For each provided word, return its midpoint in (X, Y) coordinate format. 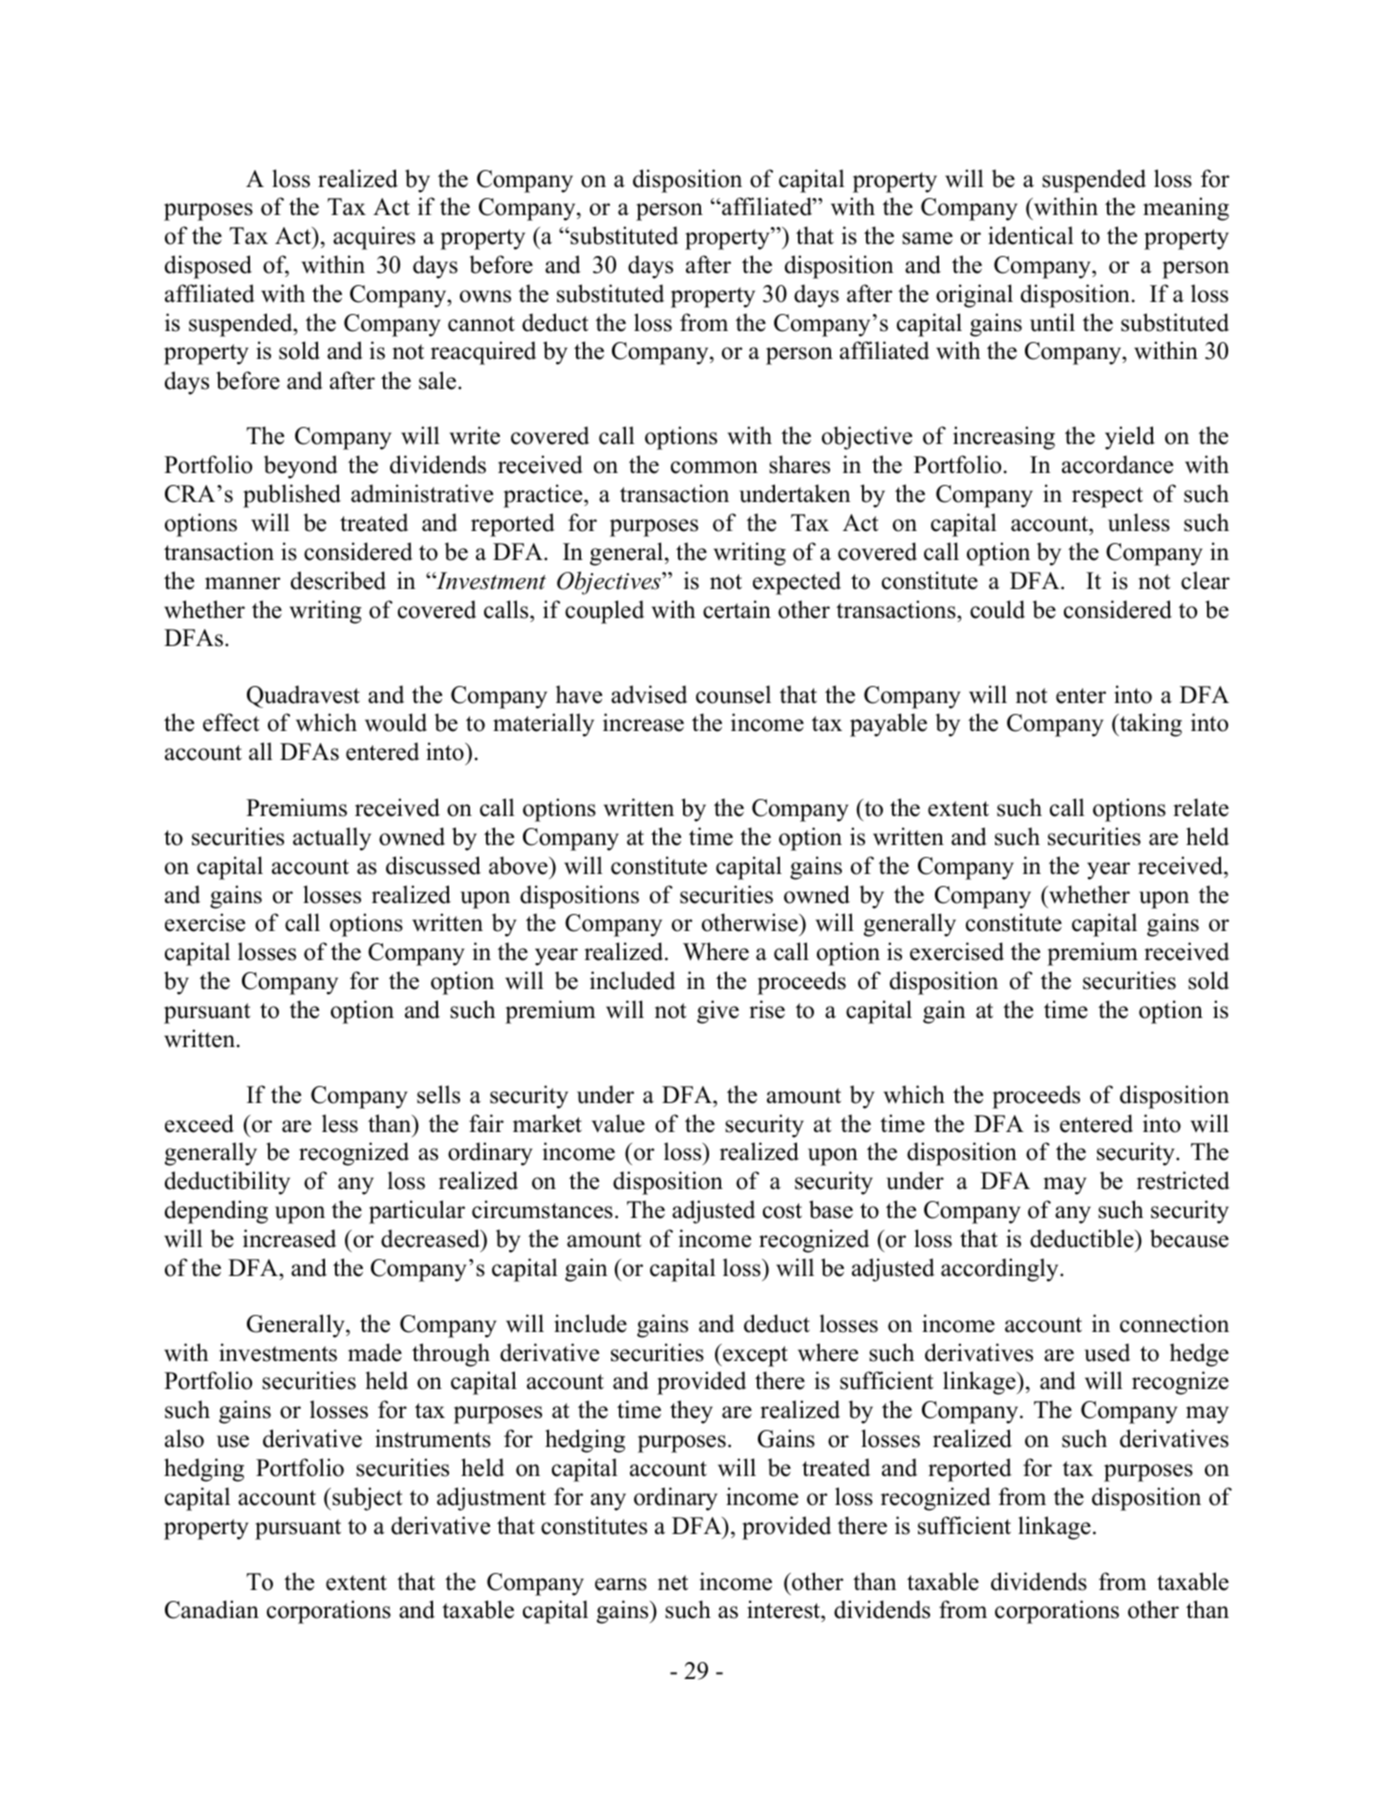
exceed (199, 1123)
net (673, 1583)
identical (1031, 235)
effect (231, 722)
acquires (374, 238)
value (618, 1123)
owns (485, 296)
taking (1150, 725)
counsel (733, 694)
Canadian (212, 1609)
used (1107, 1352)
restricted (1183, 1180)
